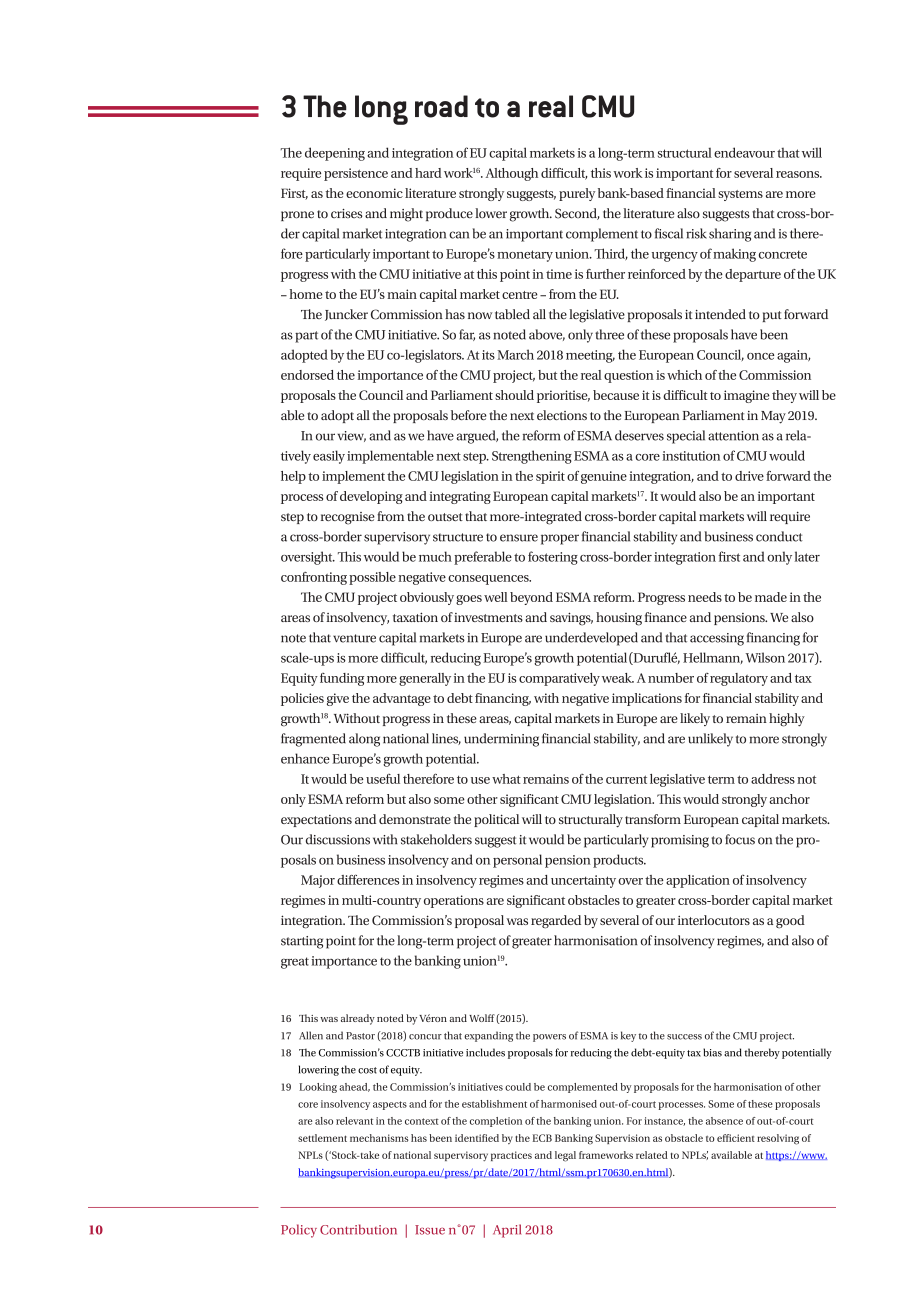  What do you see at coordinates (744, 152) in the screenshot?
I see `endeavour` at bounding box center [744, 152].
